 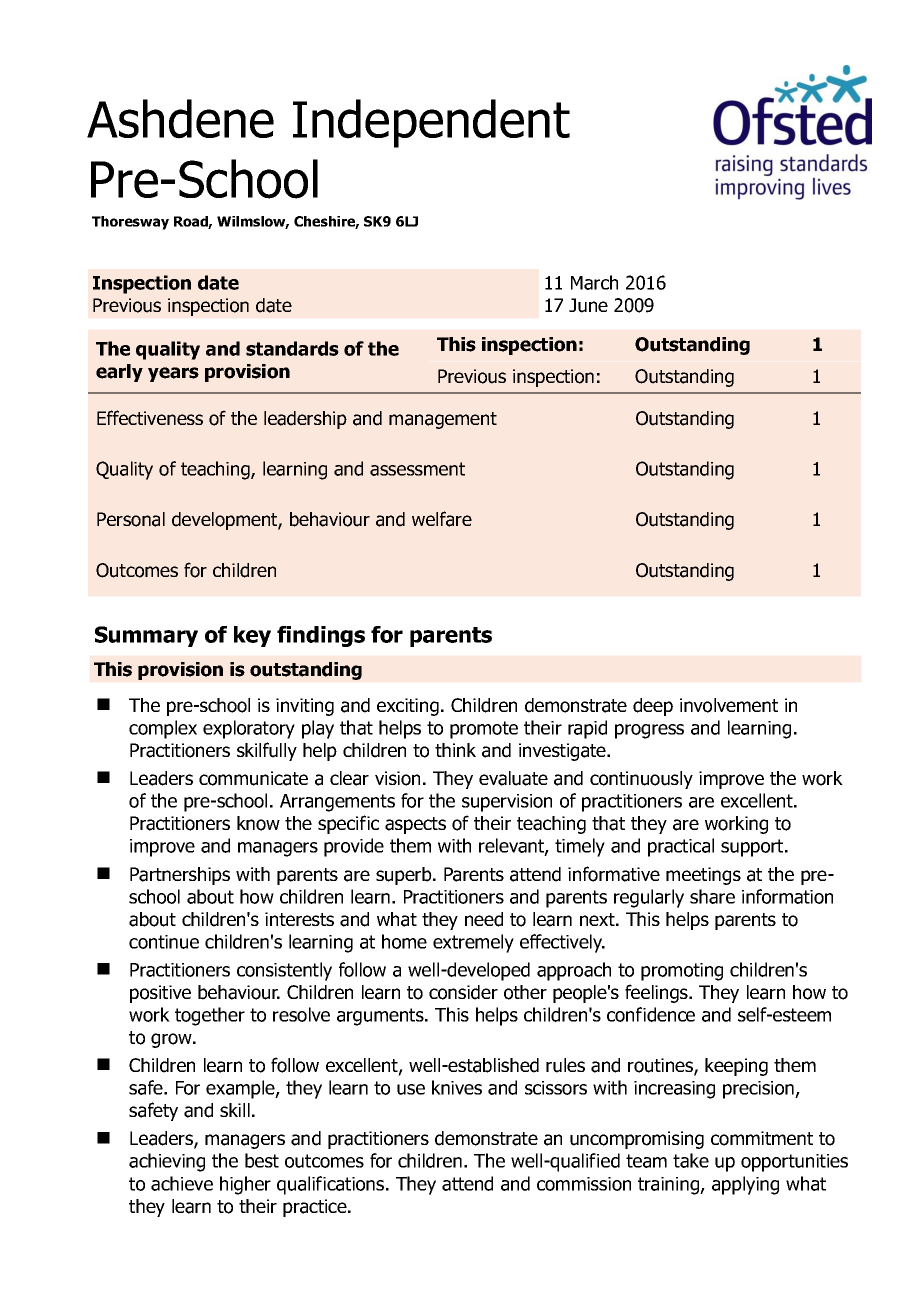 What do you see at coordinates (712, 896) in the screenshot?
I see `share` at bounding box center [712, 896].
